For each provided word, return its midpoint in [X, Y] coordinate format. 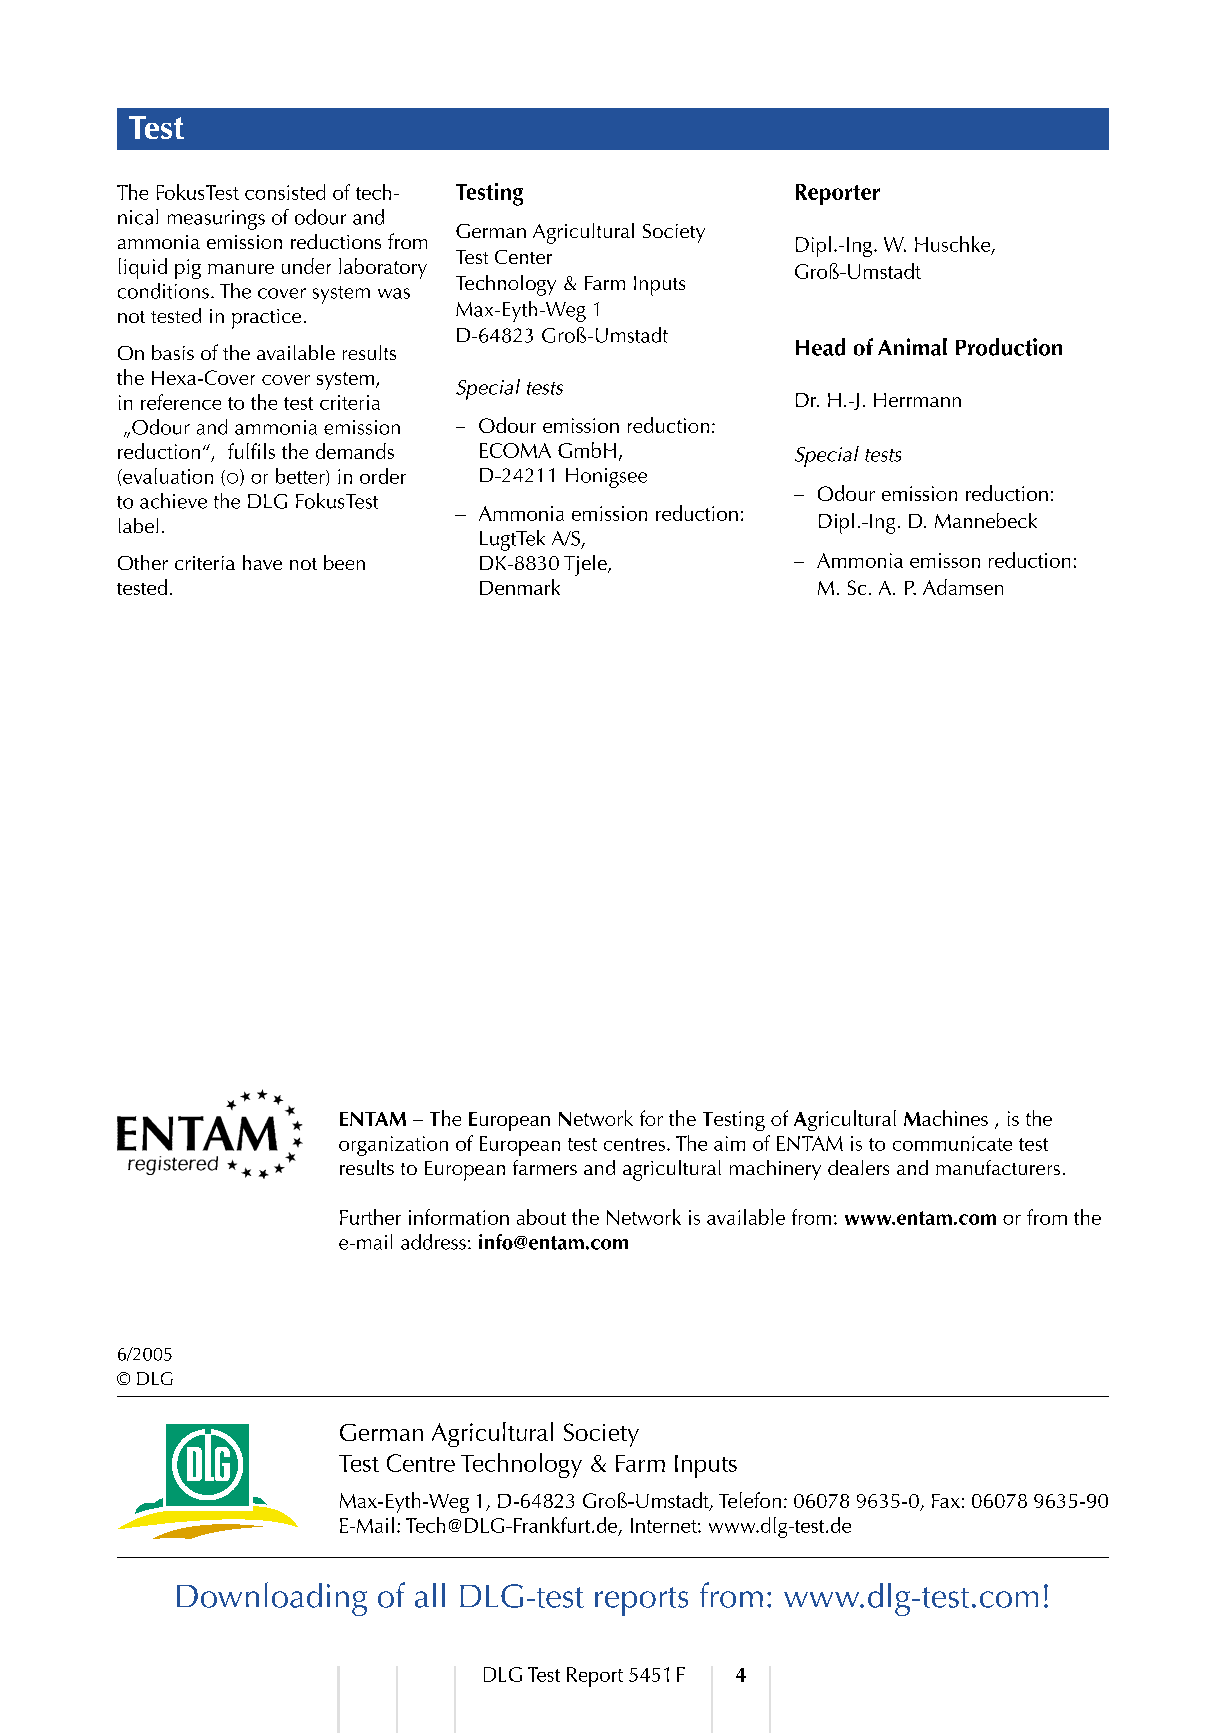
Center [523, 257]
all [430, 1595]
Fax [946, 1501]
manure [241, 269]
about [541, 1217]
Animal [912, 347]
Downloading [272, 1599]
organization [393, 1146]
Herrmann [917, 400]
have [262, 562]
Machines [946, 1118]
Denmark [520, 587]
